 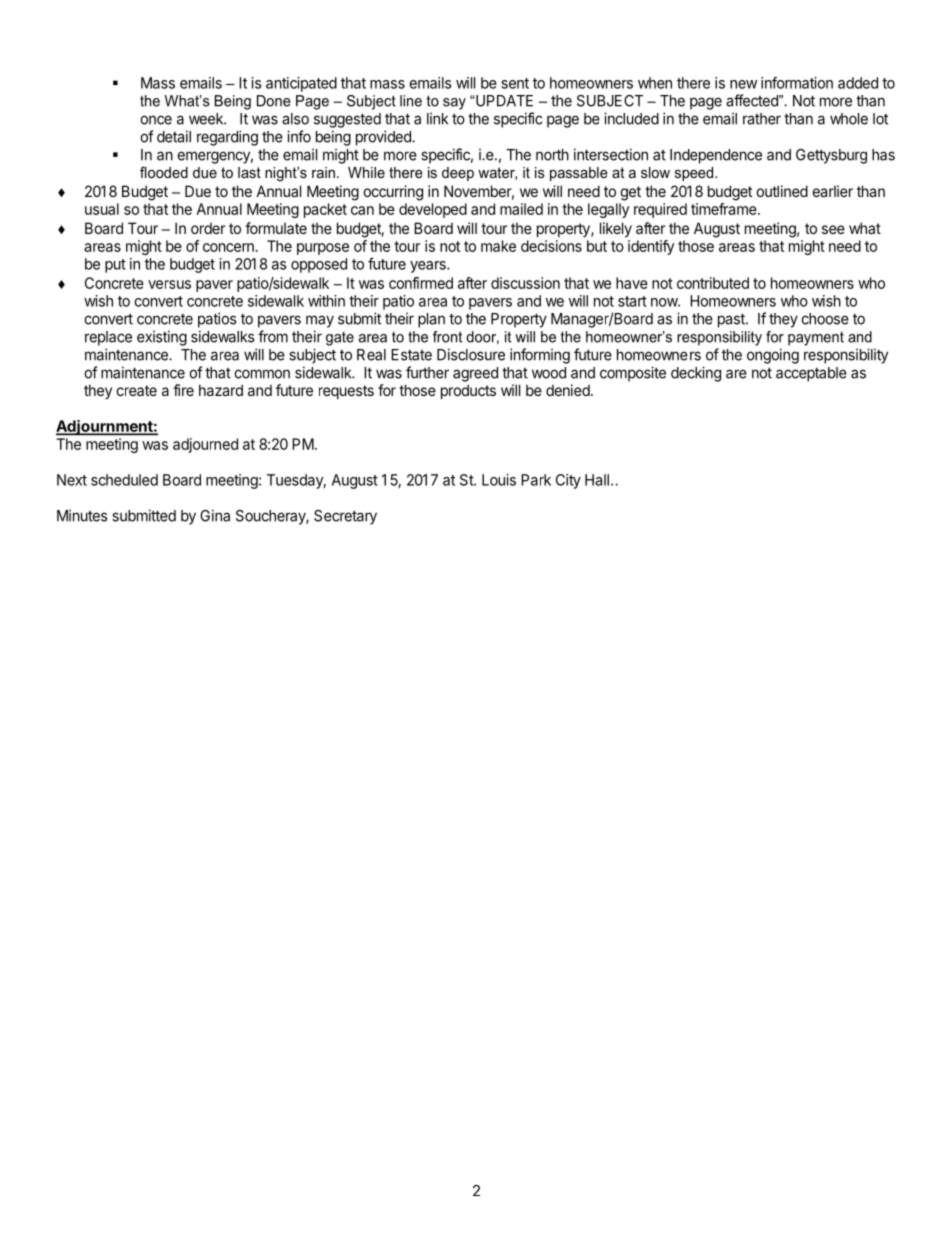 I want to click on choose, so click(x=825, y=319).
